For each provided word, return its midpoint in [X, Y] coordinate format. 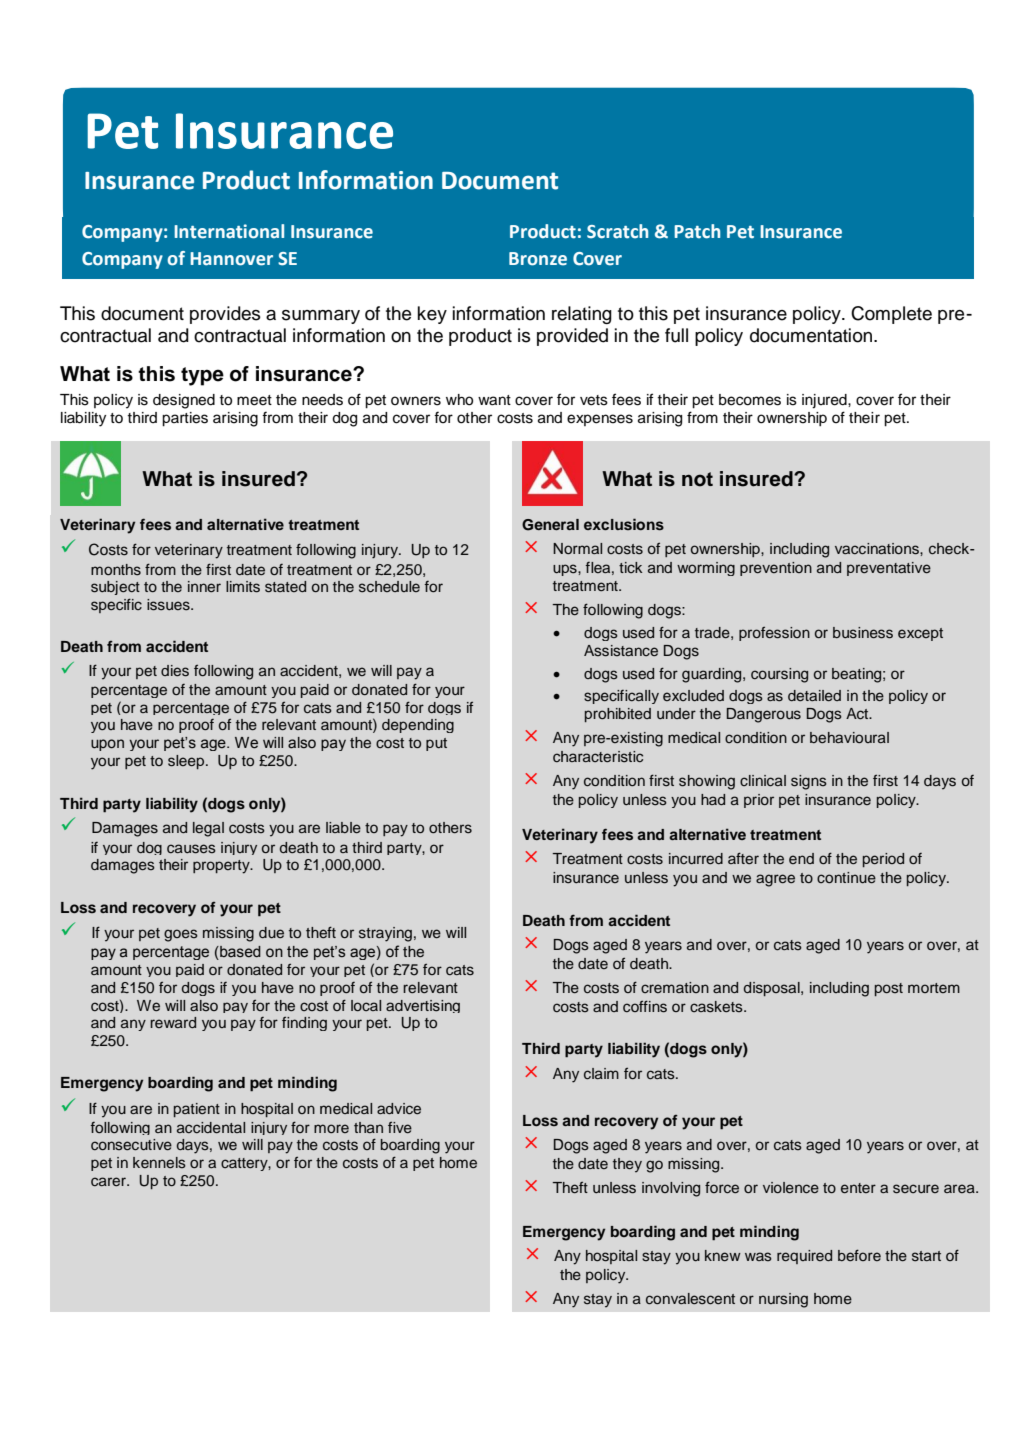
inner [204, 586]
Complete [891, 315]
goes [181, 935]
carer [110, 1181]
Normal [577, 548]
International [229, 231]
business [863, 633]
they [627, 1165]
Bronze [538, 259]
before [859, 1255]
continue [846, 878]
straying [385, 934]
